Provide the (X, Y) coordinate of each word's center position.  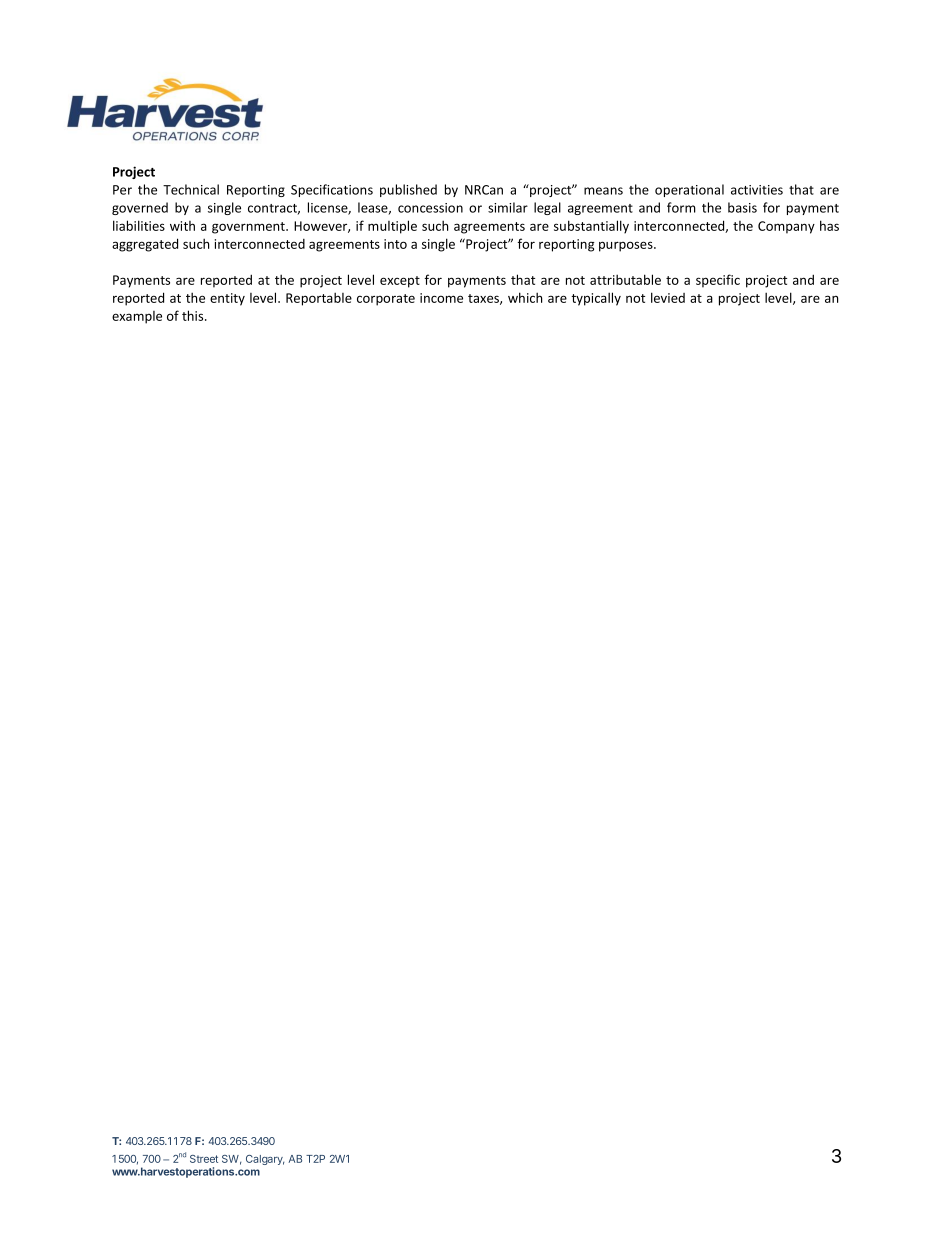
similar (508, 207)
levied (668, 297)
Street (204, 1159)
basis (742, 207)
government (249, 228)
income (441, 298)
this (194, 315)
